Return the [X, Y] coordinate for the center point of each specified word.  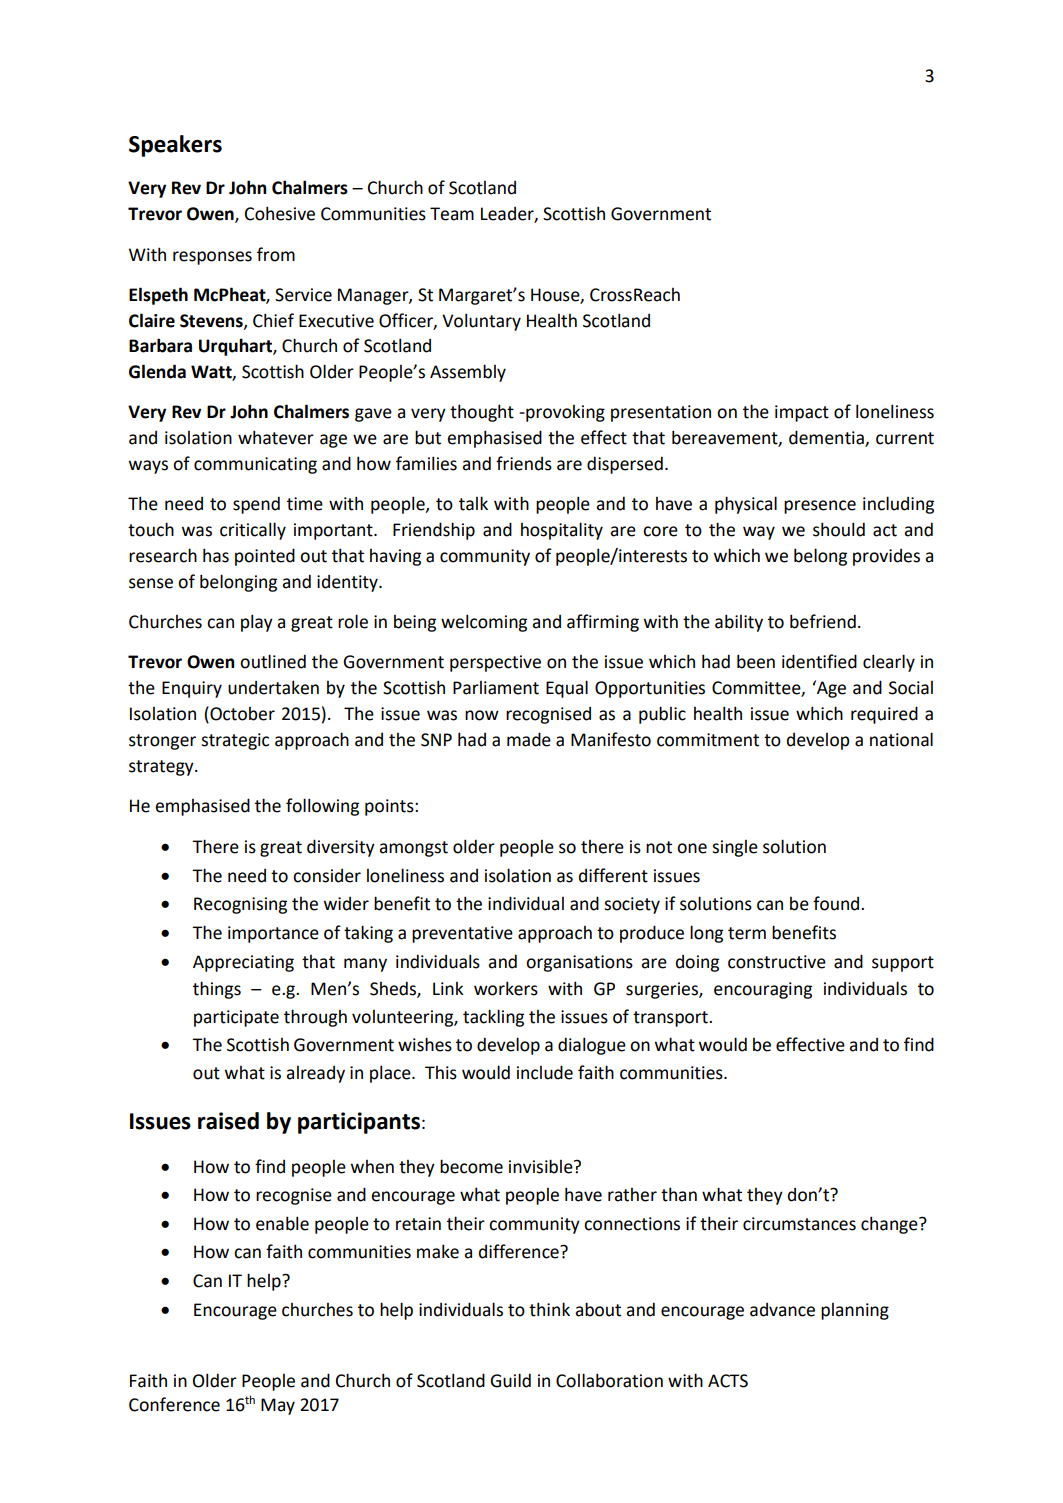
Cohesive [280, 213]
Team [452, 214]
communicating [255, 465]
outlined [273, 661]
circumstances [799, 1224]
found [837, 903]
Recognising [240, 905]
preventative [462, 934]
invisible [542, 1166]
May [278, 1406]
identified [819, 661]
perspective [495, 663]
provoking [564, 413]
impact [802, 413]
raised [228, 1121]
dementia [827, 438]
